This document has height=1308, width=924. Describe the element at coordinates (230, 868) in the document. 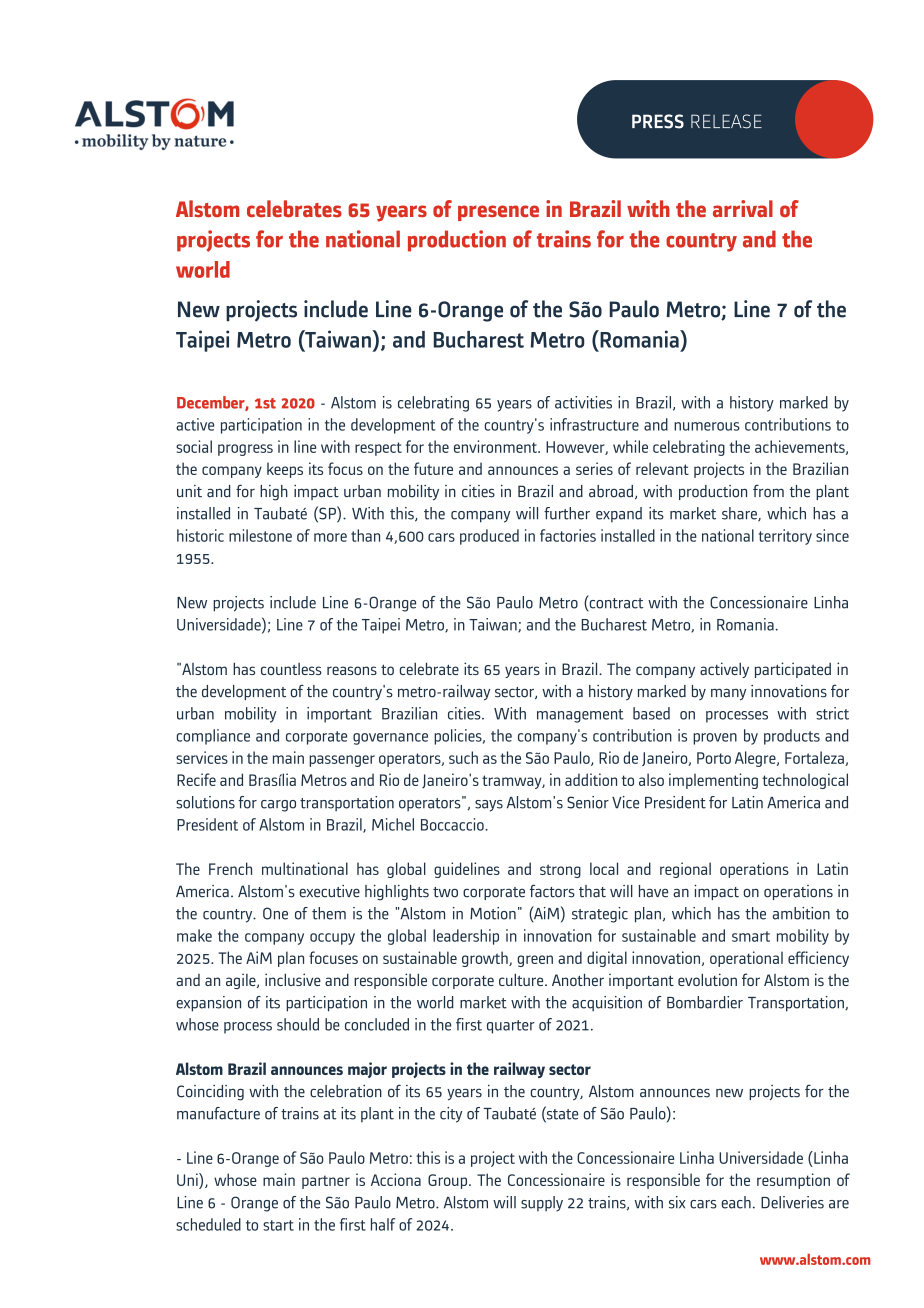

I see `French` at that location.
